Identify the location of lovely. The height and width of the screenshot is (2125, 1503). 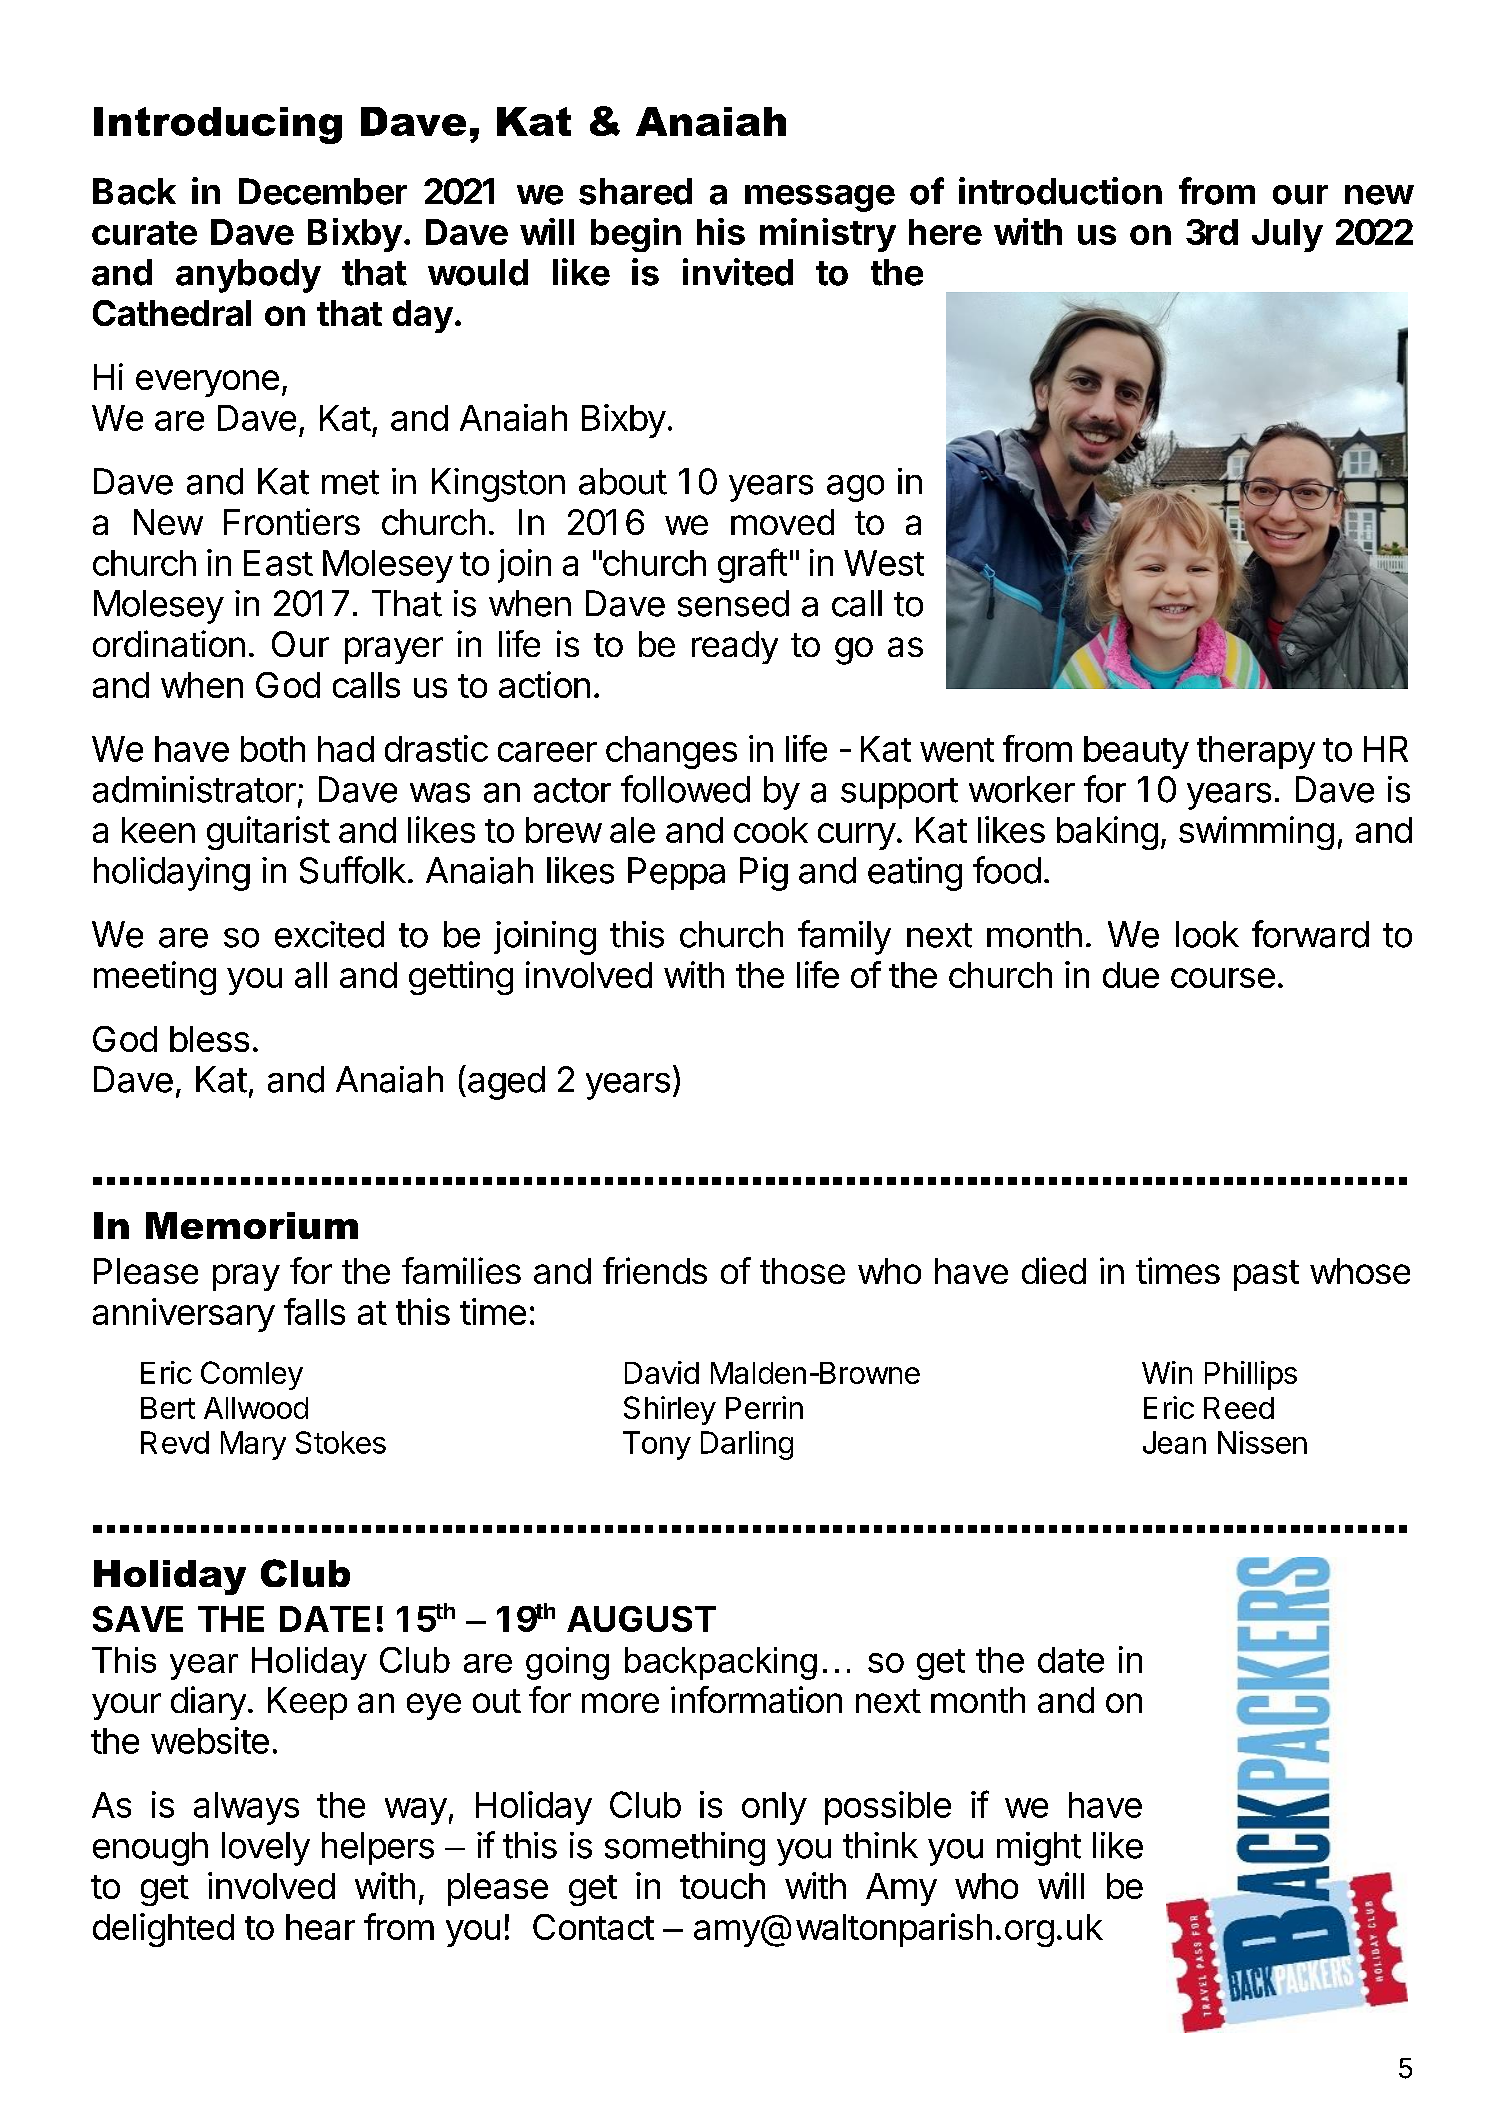
(266, 1849).
